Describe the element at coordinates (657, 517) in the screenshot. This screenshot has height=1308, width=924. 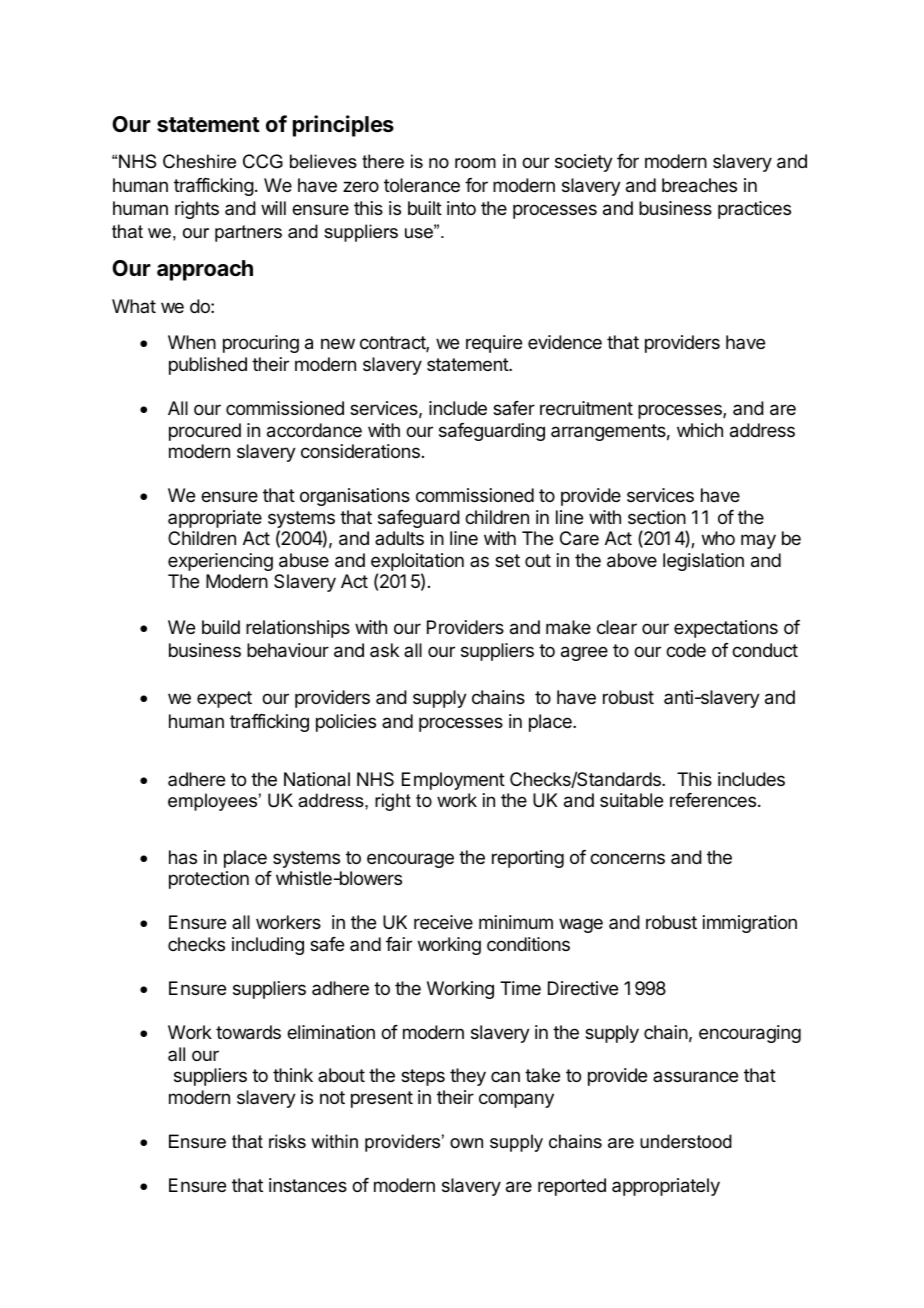
I see `section` at that location.
